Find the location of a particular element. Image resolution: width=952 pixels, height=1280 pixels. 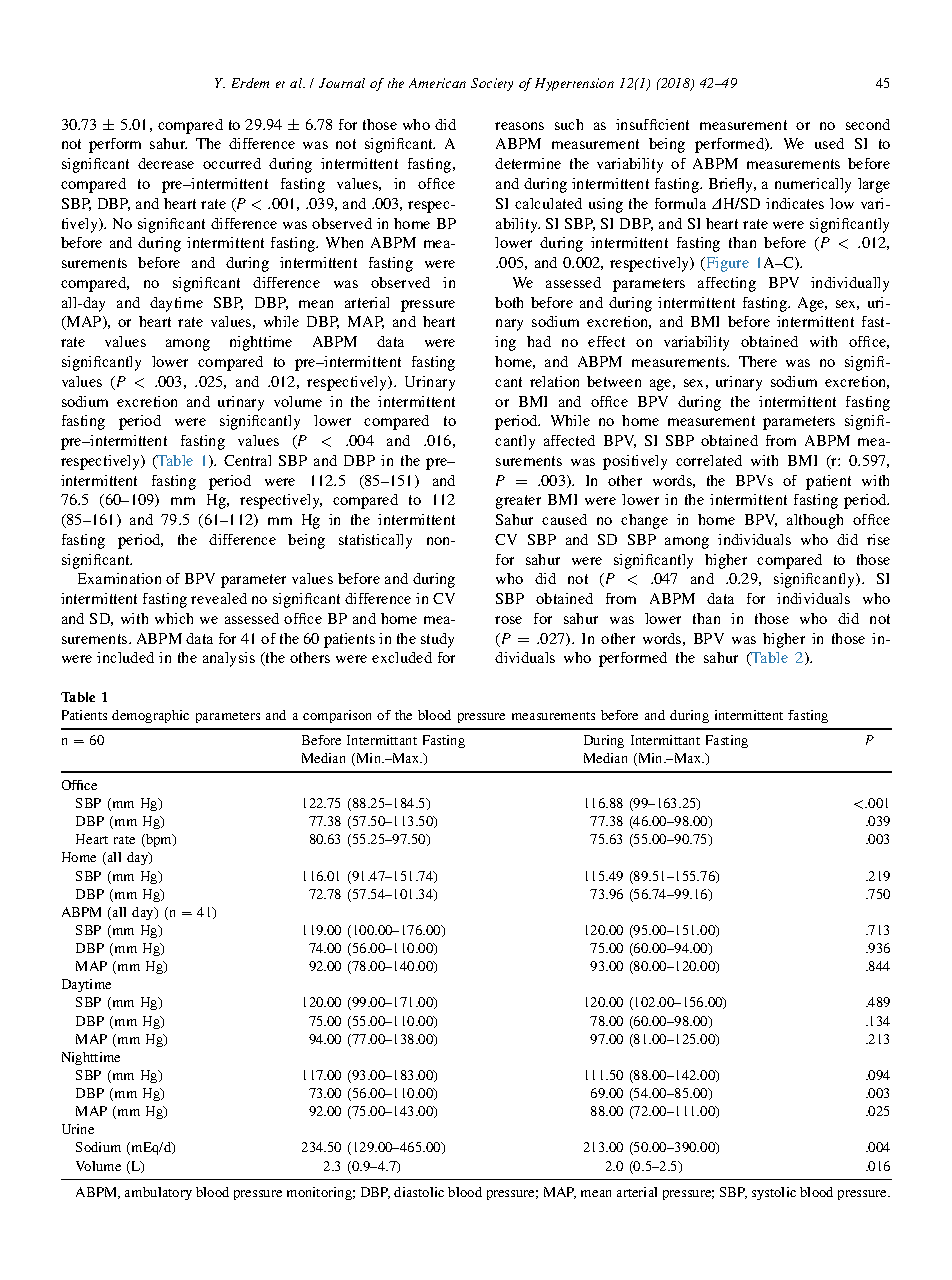

decrease is located at coordinates (166, 163).
